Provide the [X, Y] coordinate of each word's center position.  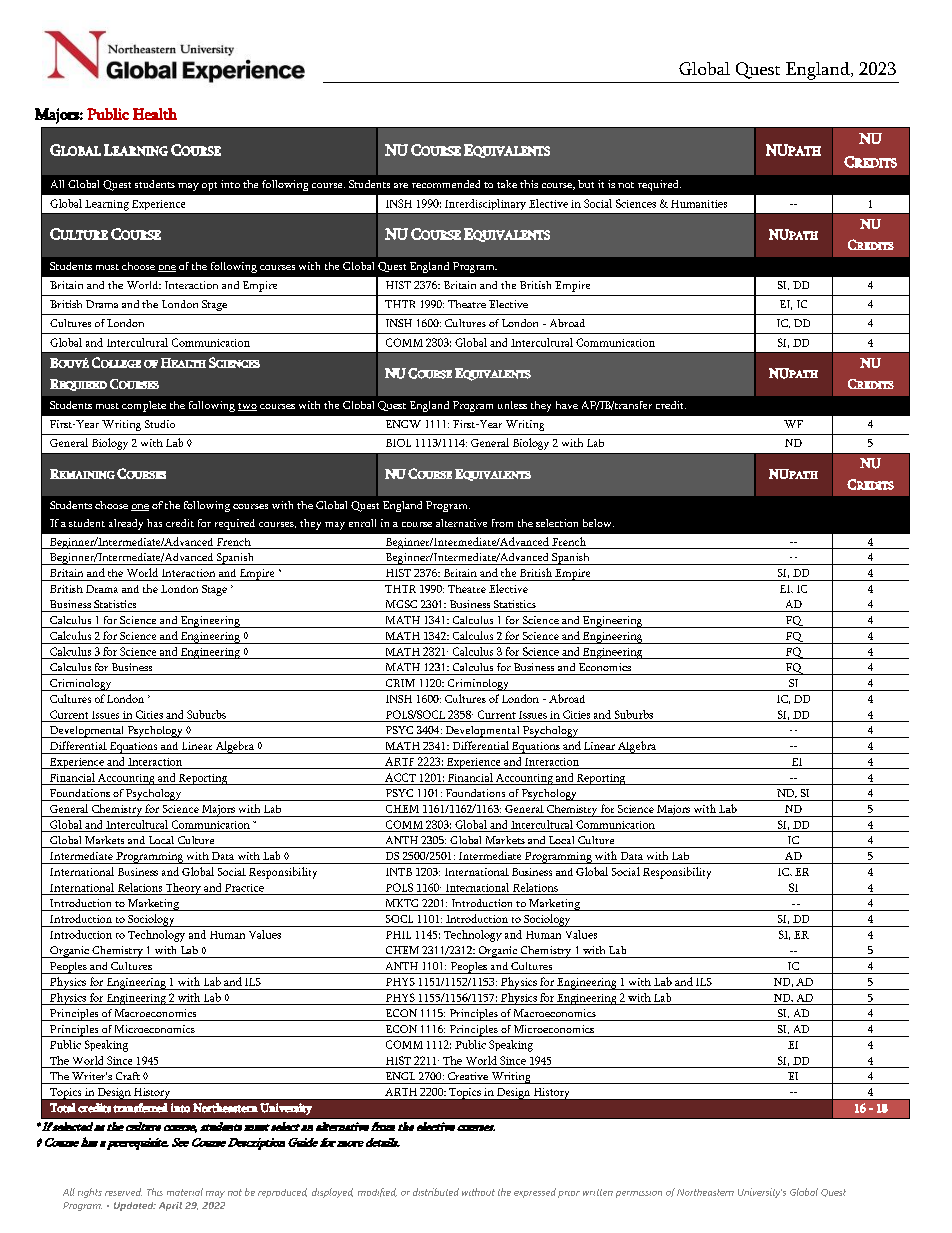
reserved [123, 1192]
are [401, 185]
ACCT [400, 777]
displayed [332, 1193]
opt [209, 186]
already [126, 524]
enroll [362, 523]
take [507, 184]
